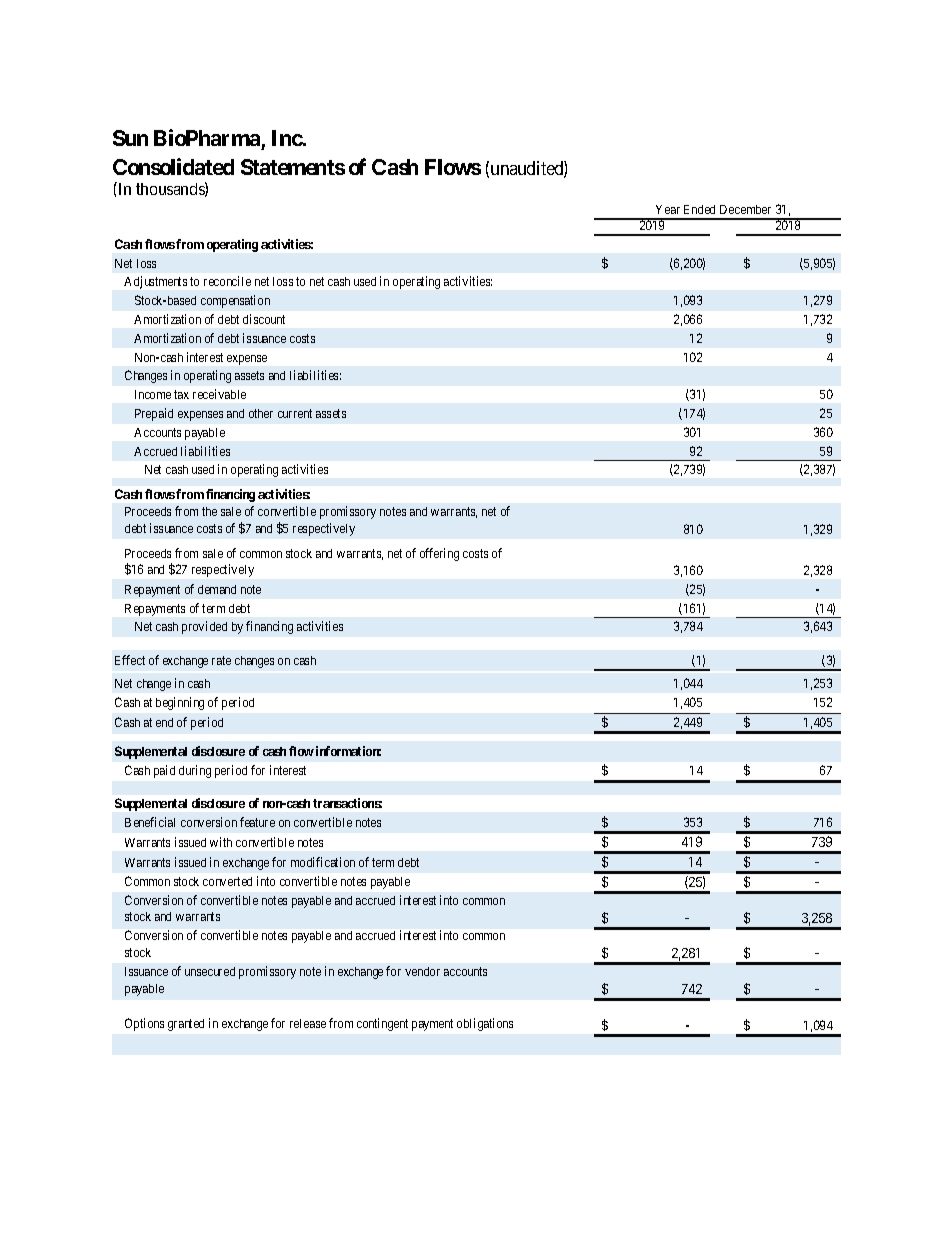 This screenshot has width=952, height=1233. What do you see at coordinates (173, 166) in the screenshot?
I see `Consolidated` at bounding box center [173, 166].
